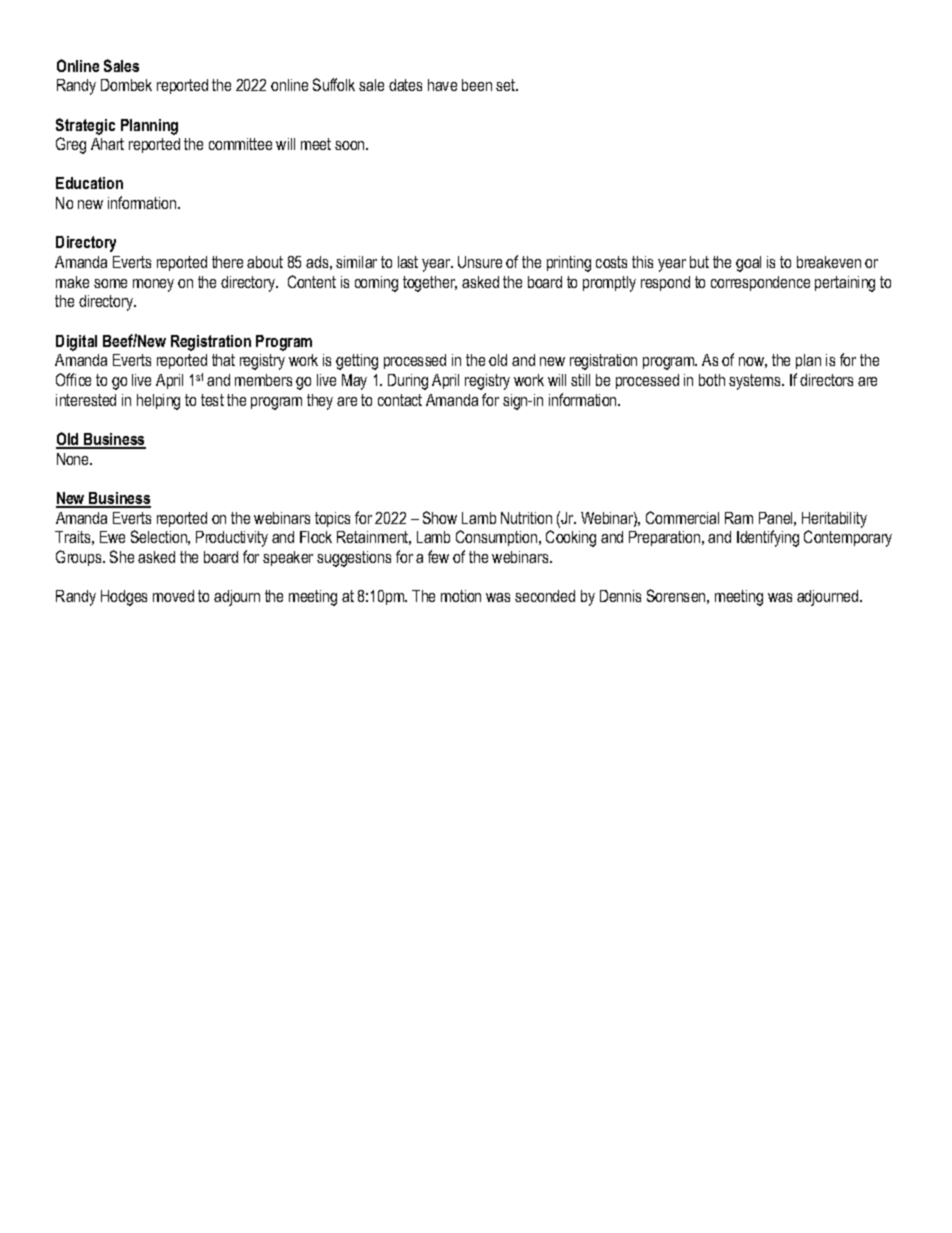  I want to click on motion, so click(461, 596).
